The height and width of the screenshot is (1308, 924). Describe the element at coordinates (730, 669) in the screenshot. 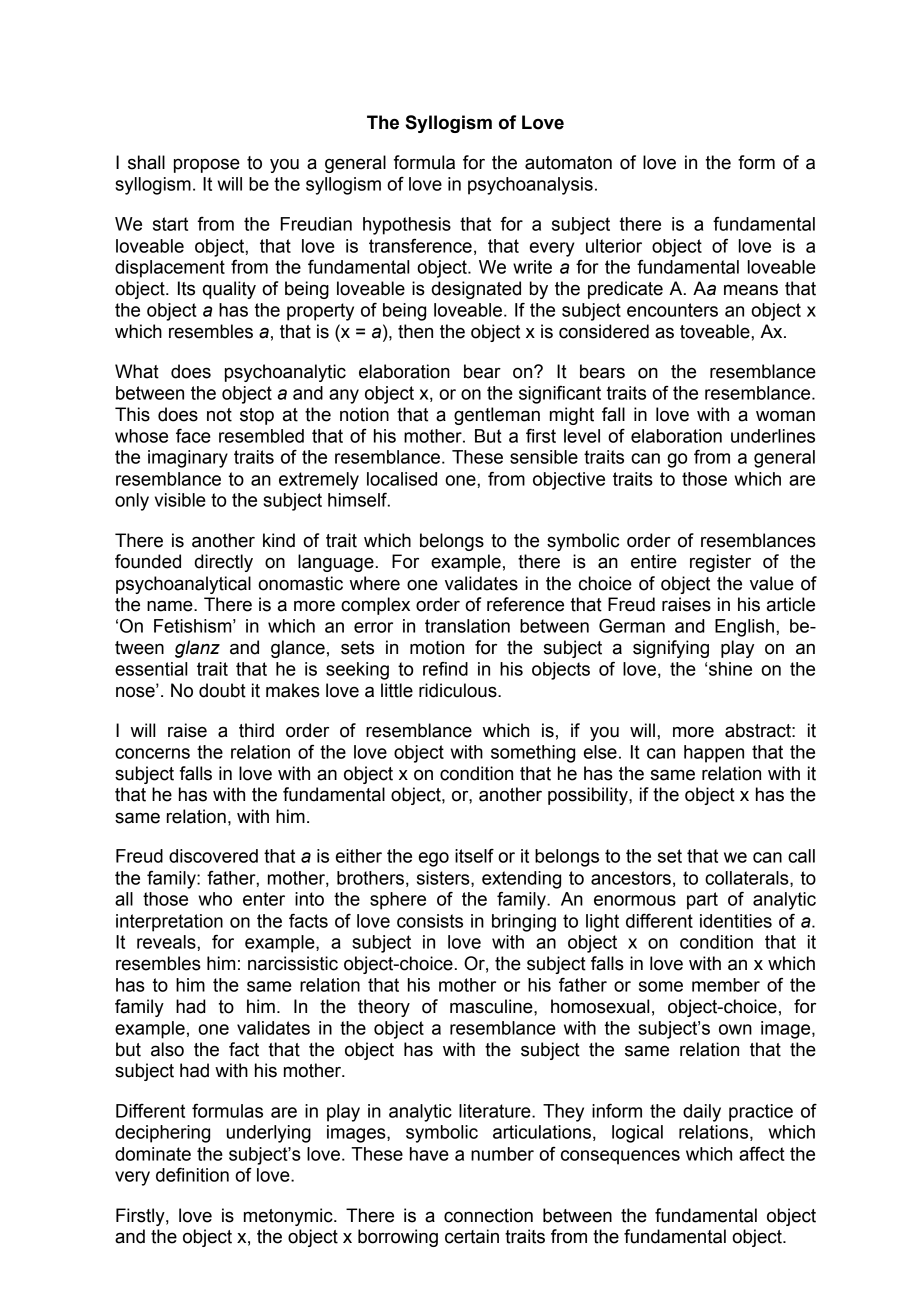

I see `shine` at that location.
